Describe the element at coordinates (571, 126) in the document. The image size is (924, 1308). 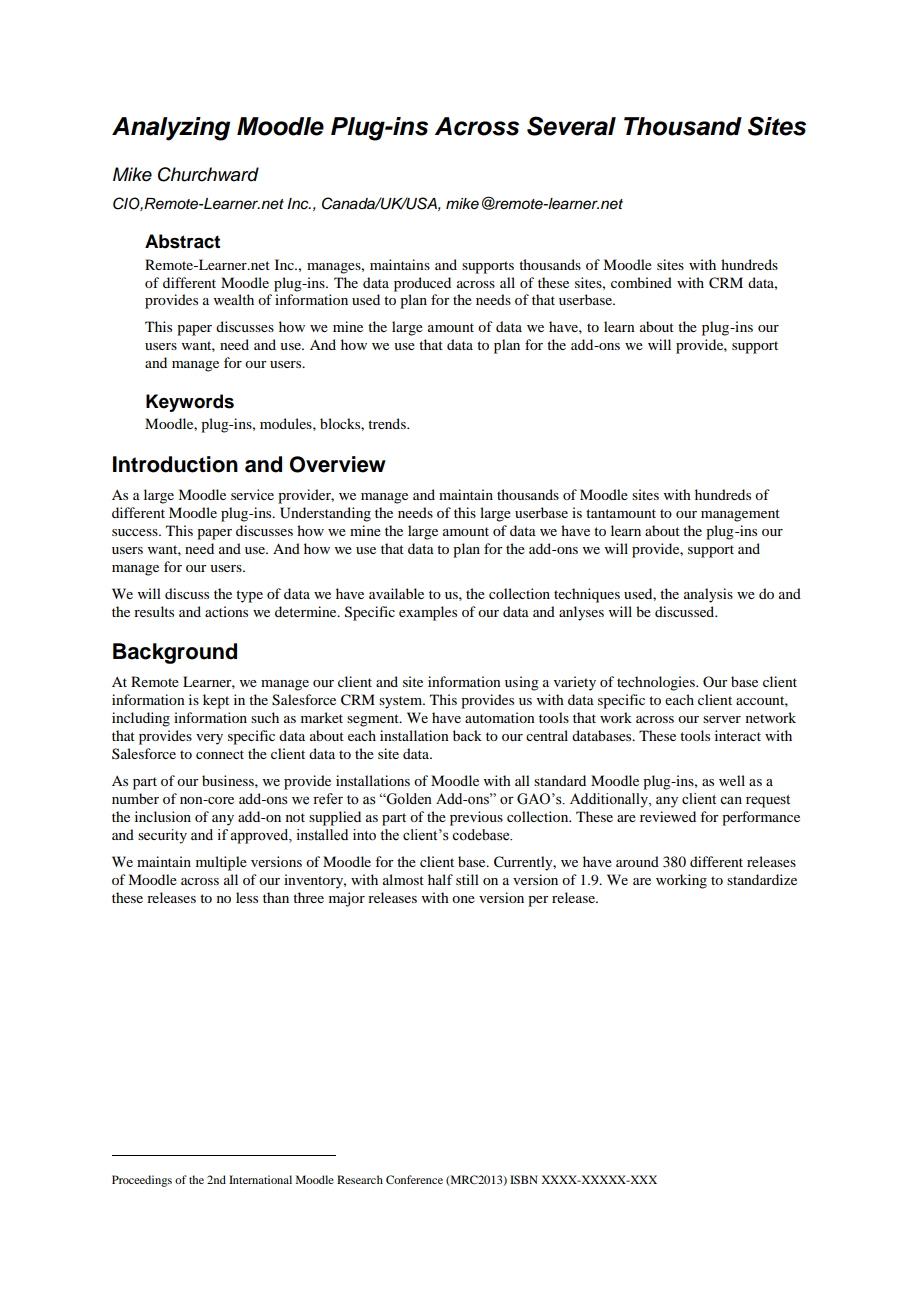
I see `Several` at that location.
